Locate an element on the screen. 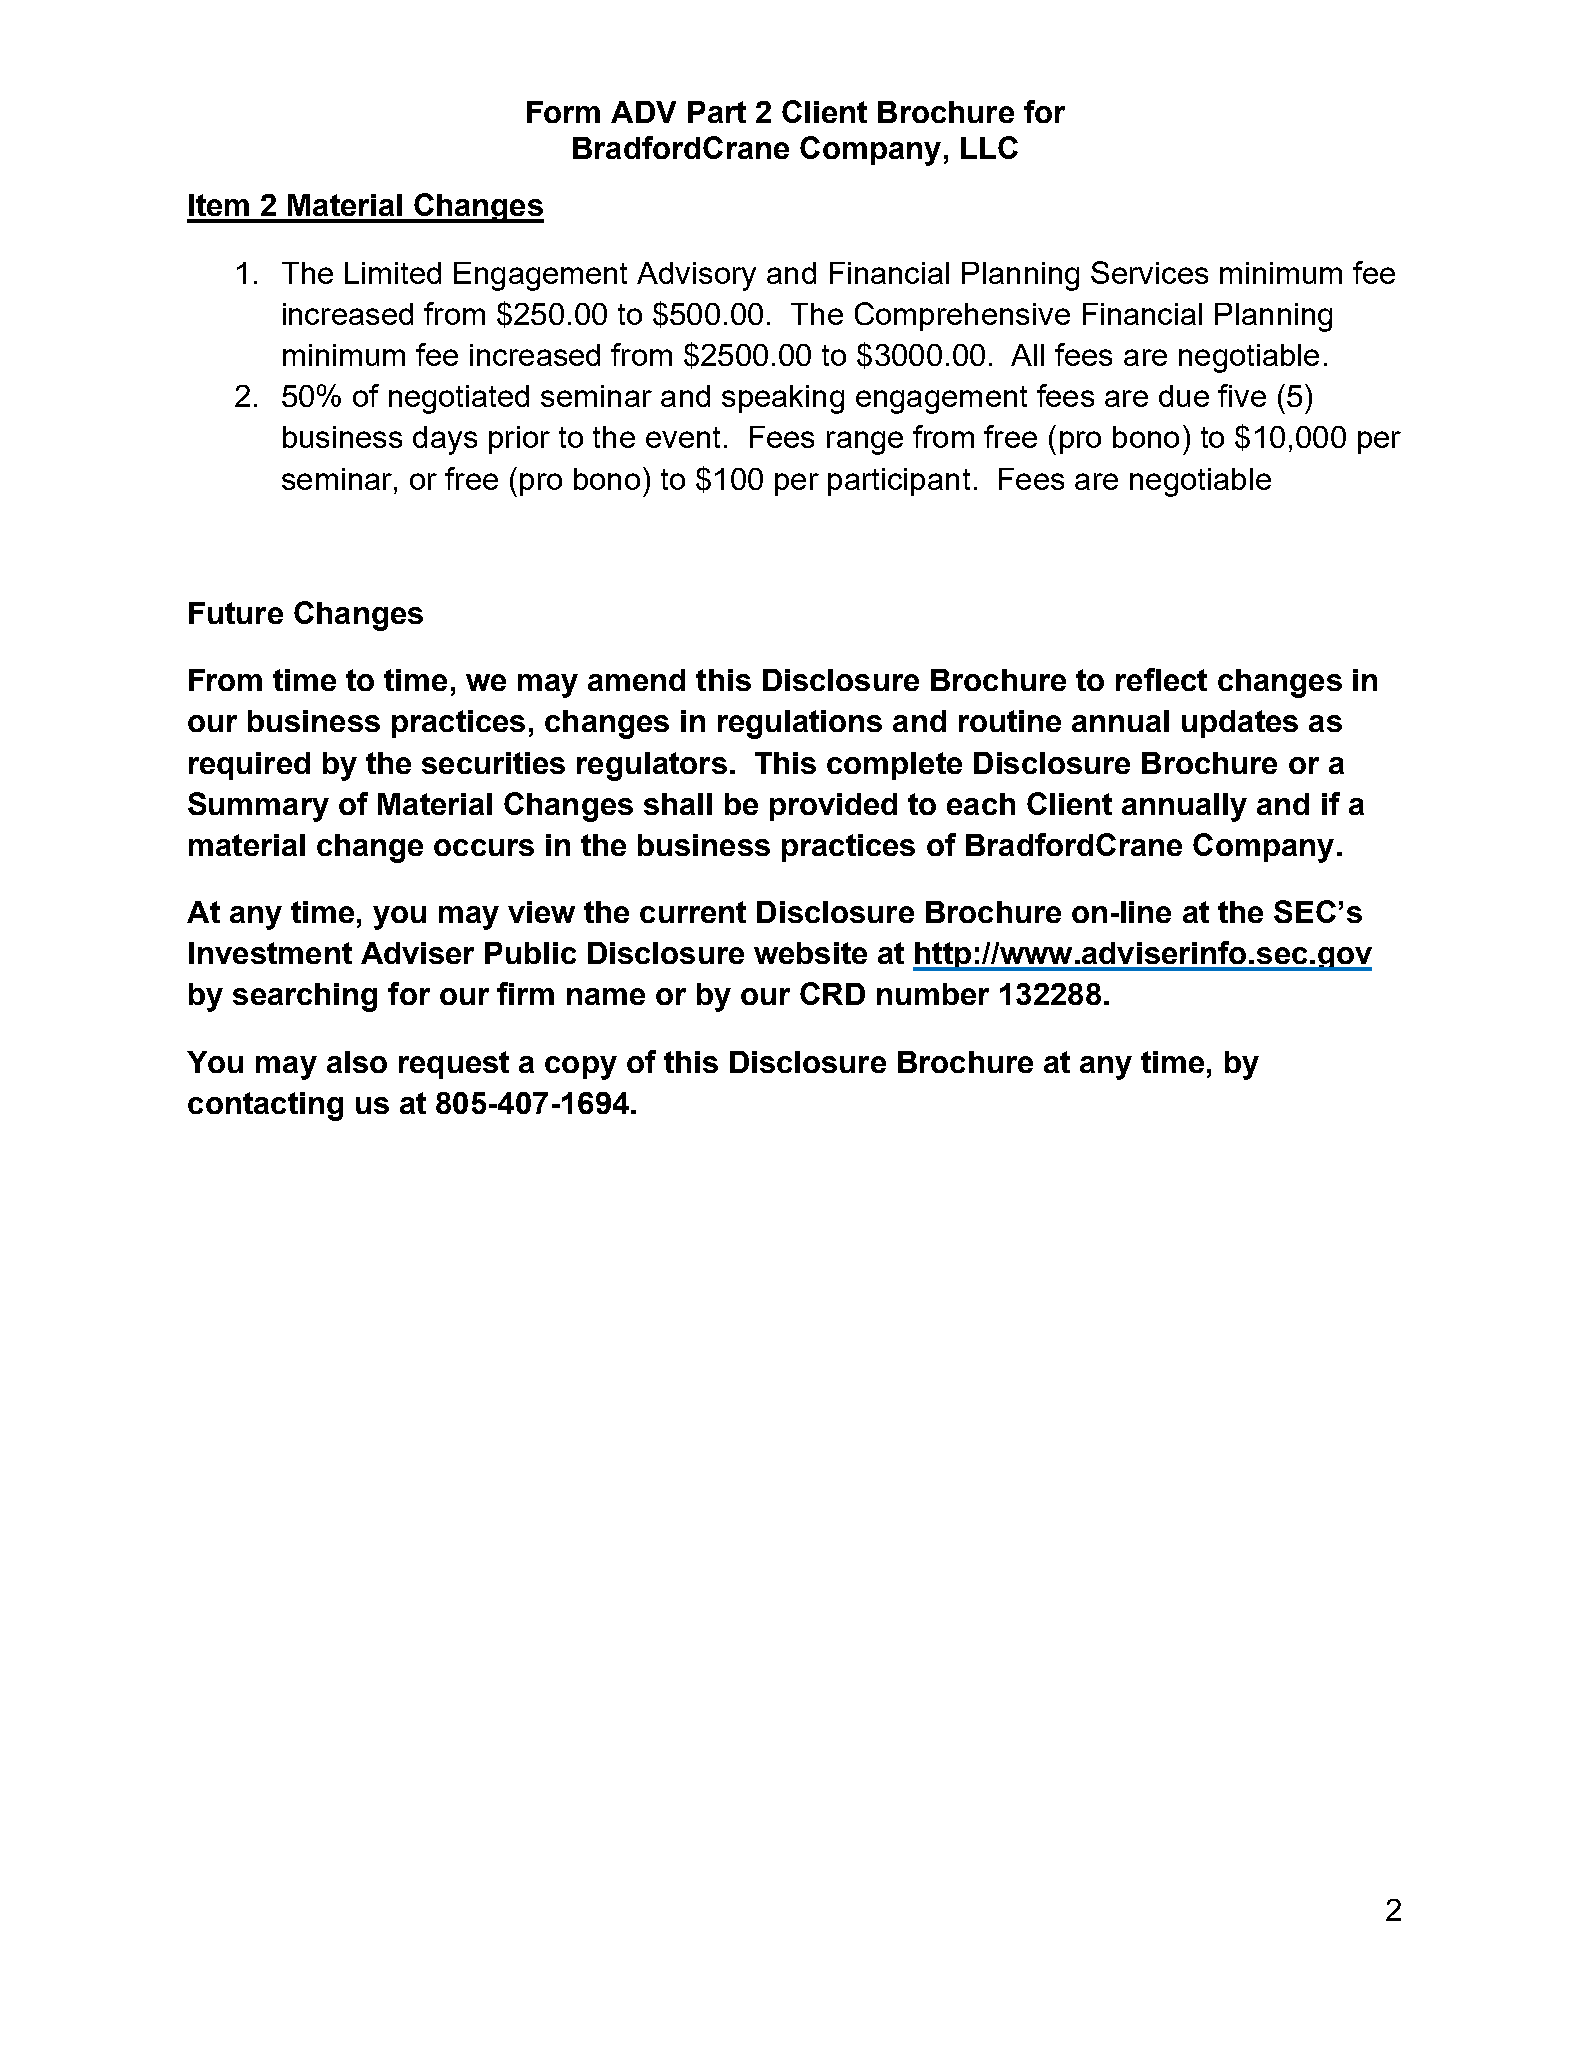  each is located at coordinates (981, 804).
